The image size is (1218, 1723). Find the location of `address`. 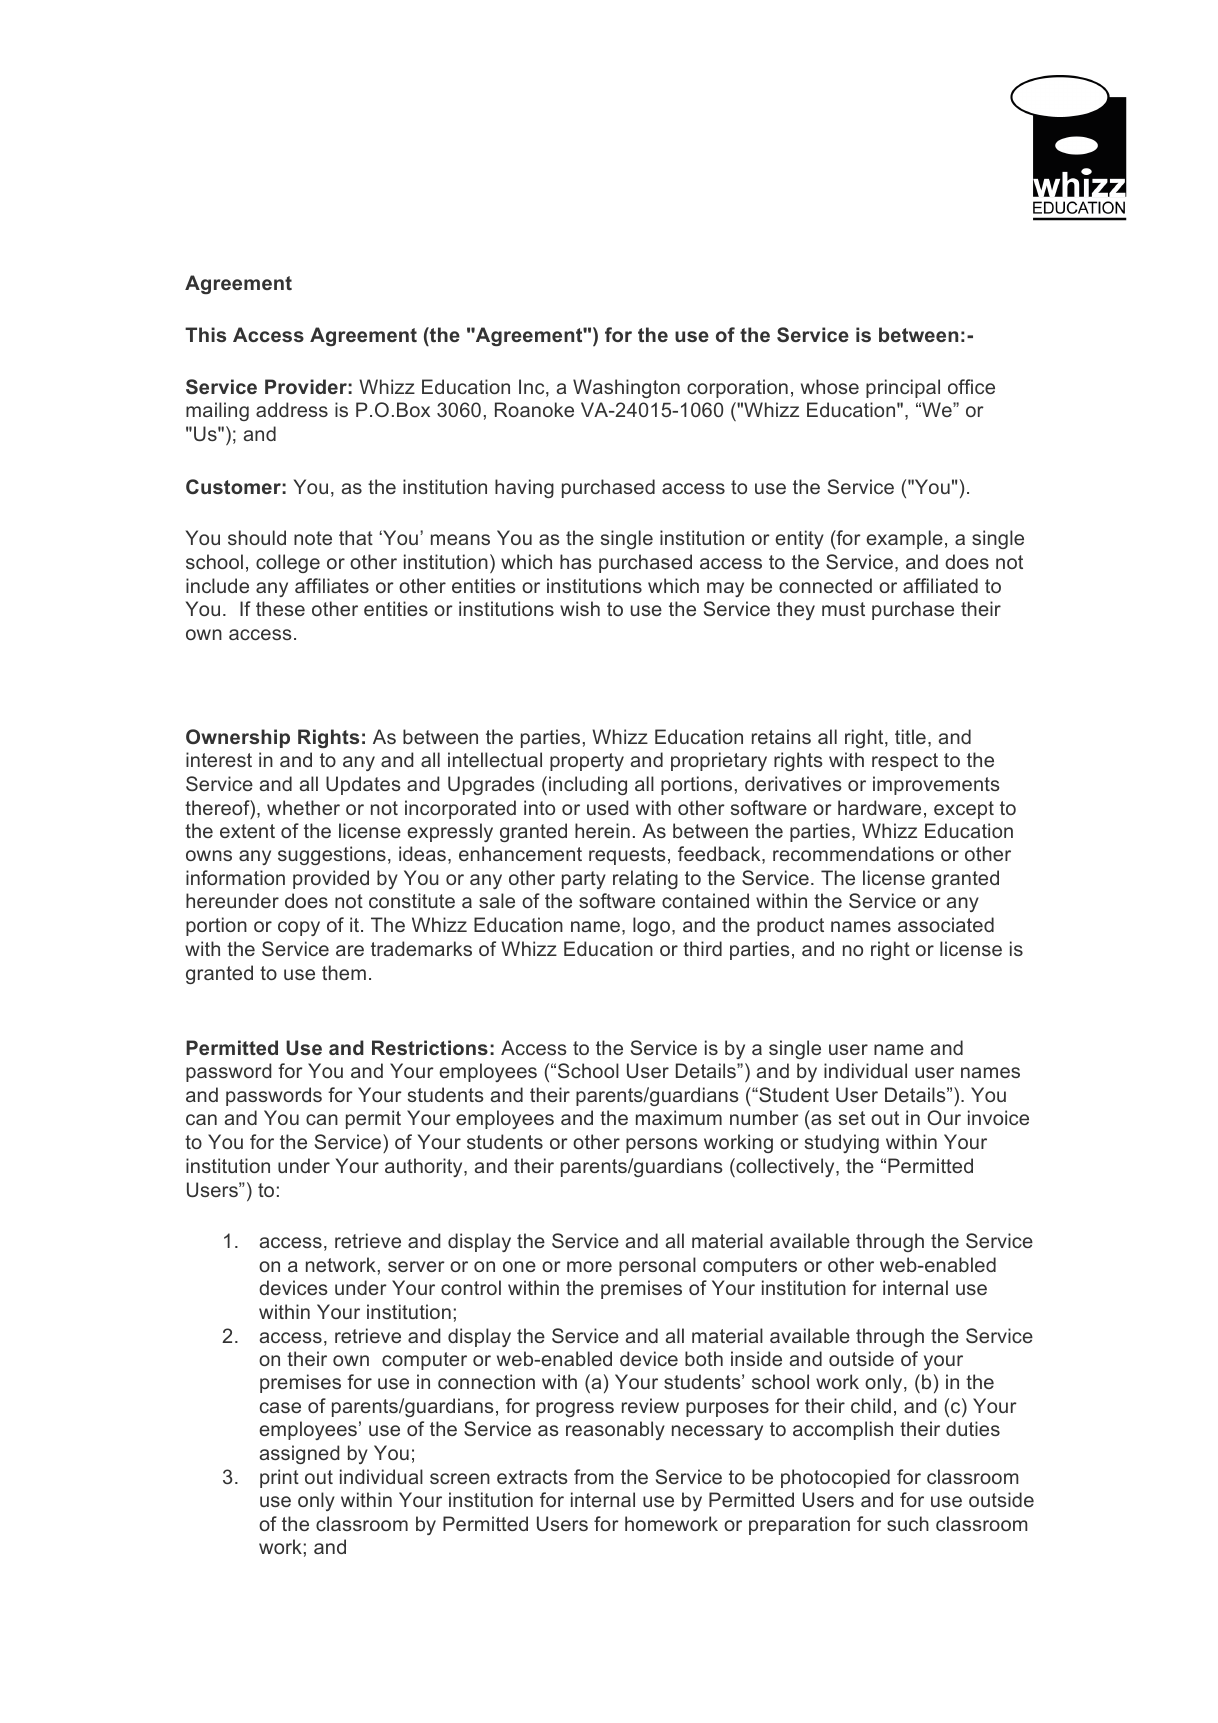

address is located at coordinates (292, 409).
